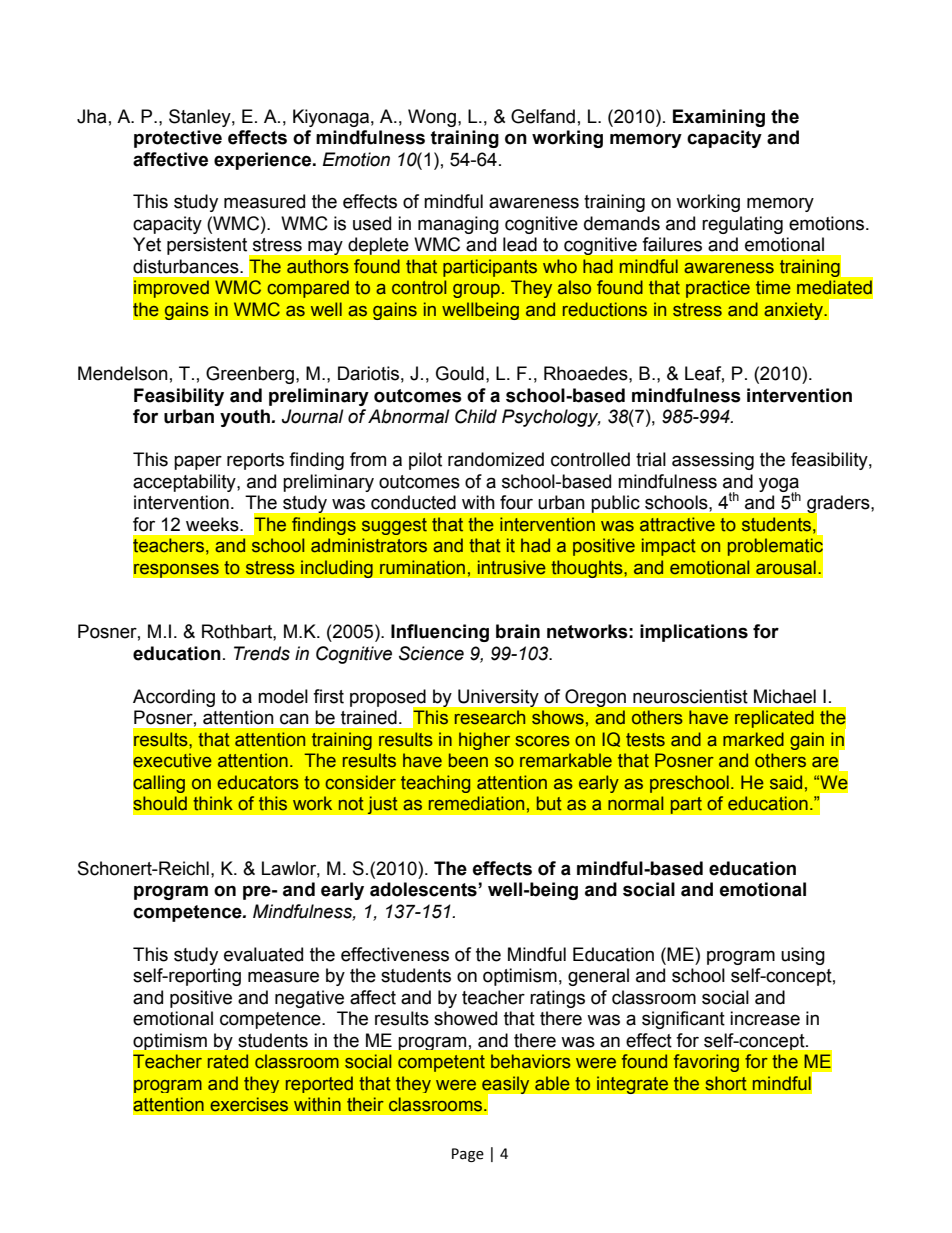  I want to click on competent, so click(441, 1063).
